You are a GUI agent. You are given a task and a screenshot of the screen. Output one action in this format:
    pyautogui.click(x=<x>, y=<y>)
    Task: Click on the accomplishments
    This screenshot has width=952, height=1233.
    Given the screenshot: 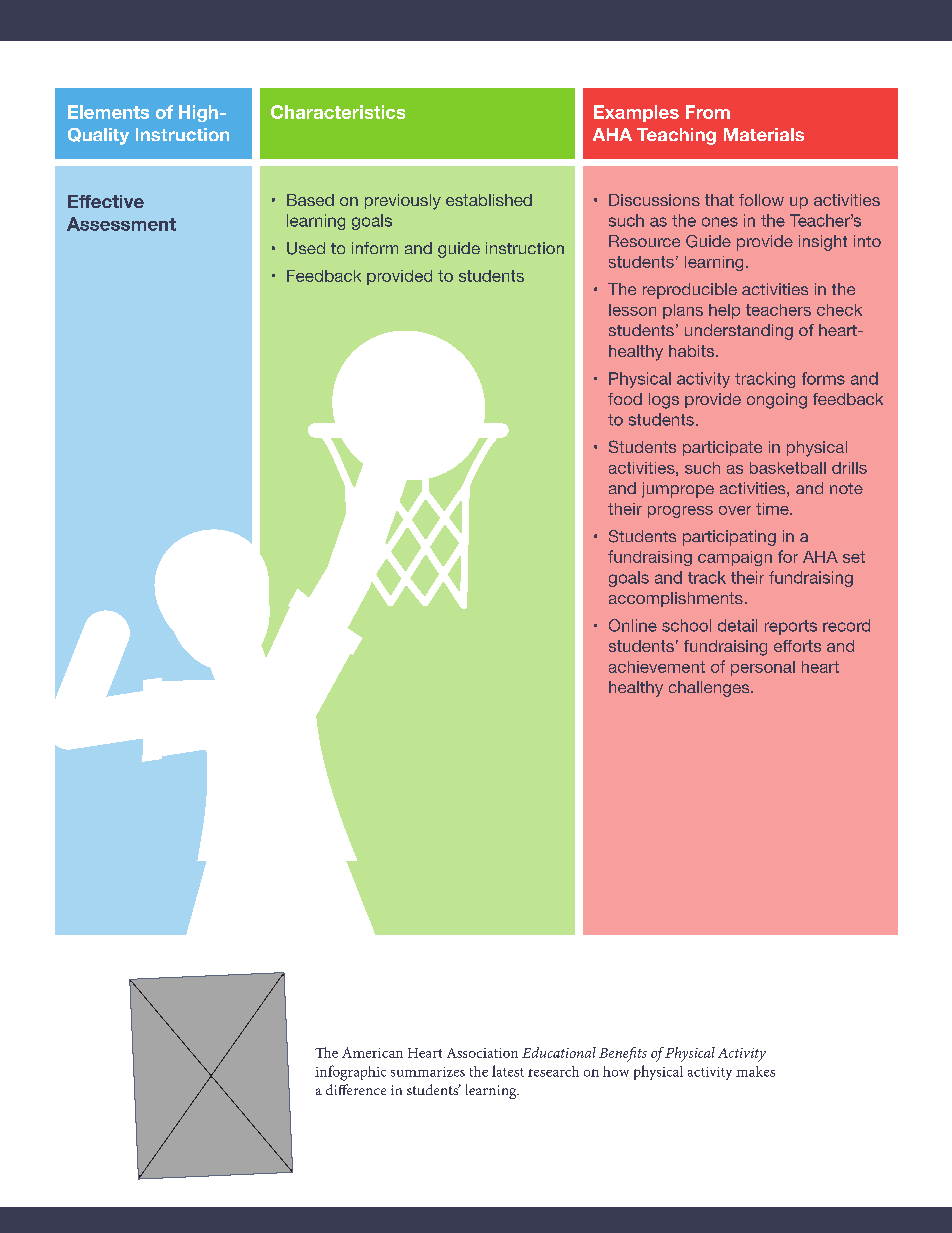 What is the action you would take?
    pyautogui.click(x=676, y=599)
